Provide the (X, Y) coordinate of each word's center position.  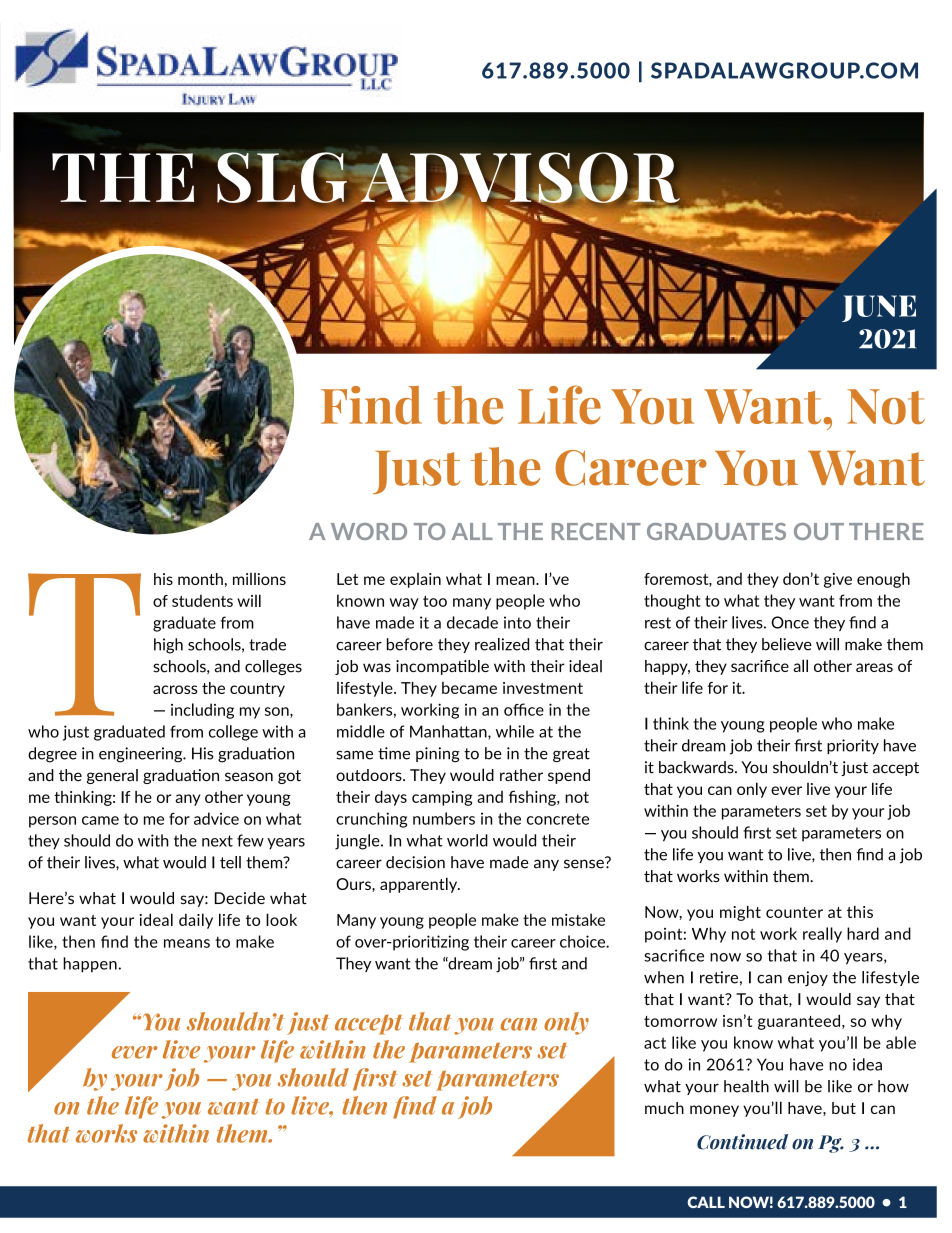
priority (853, 746)
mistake (578, 919)
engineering (142, 755)
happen (91, 965)
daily (196, 921)
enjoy (808, 978)
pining (438, 754)
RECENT (596, 531)
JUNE (879, 308)
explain (415, 580)
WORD (369, 531)
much (664, 1108)
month (200, 579)
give (838, 580)
